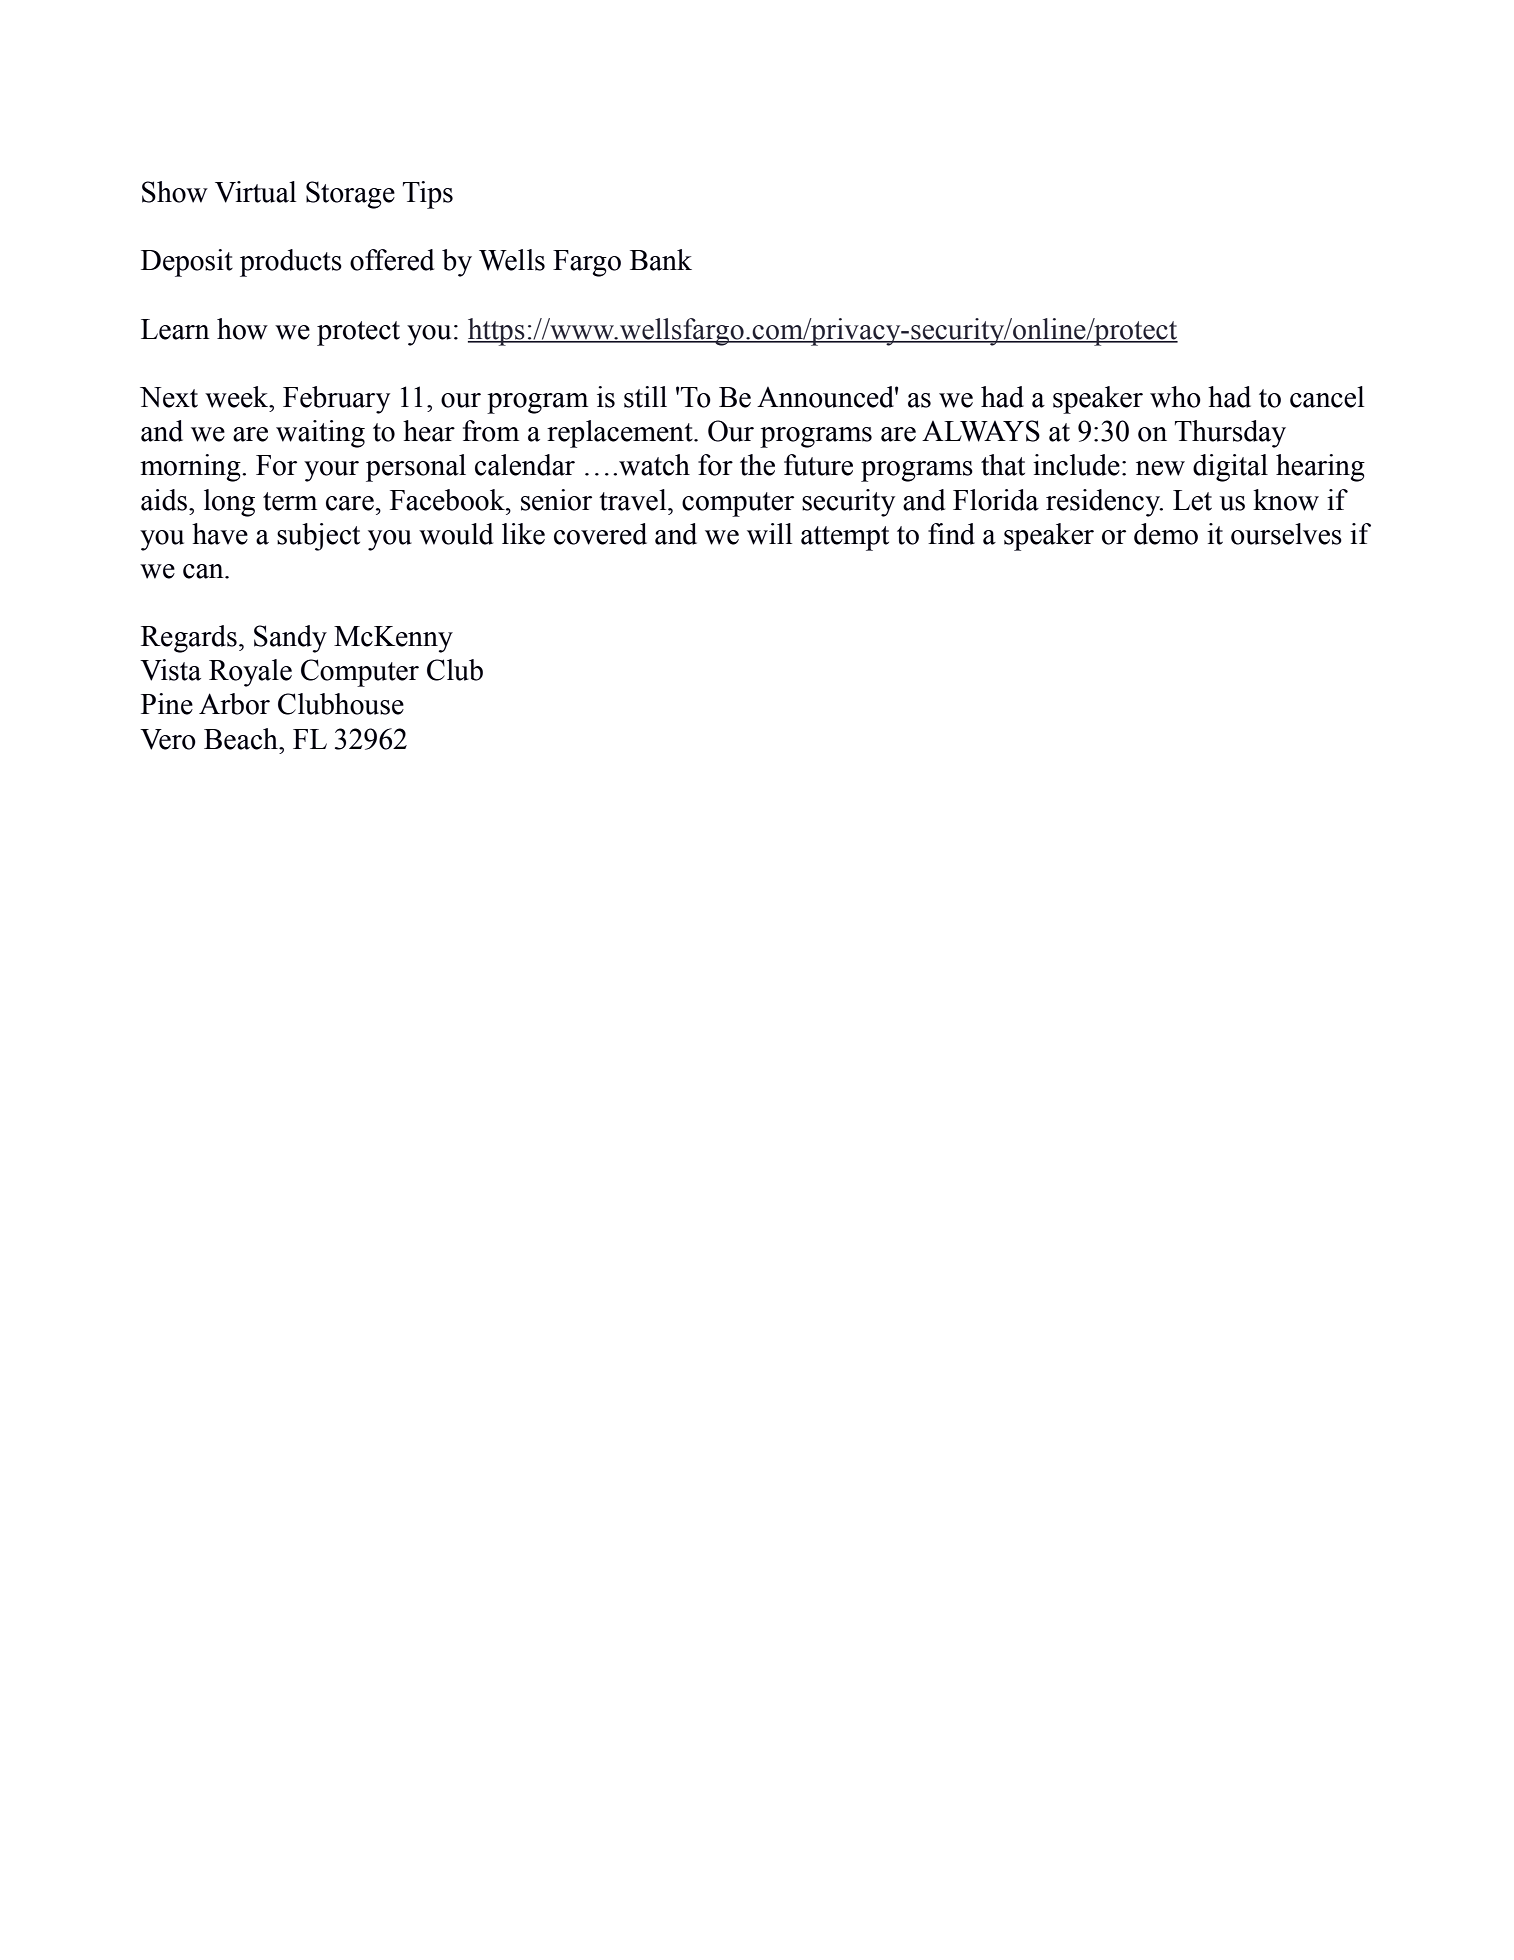 This document has width=1514, height=1960. I want to click on new, so click(1160, 468).
